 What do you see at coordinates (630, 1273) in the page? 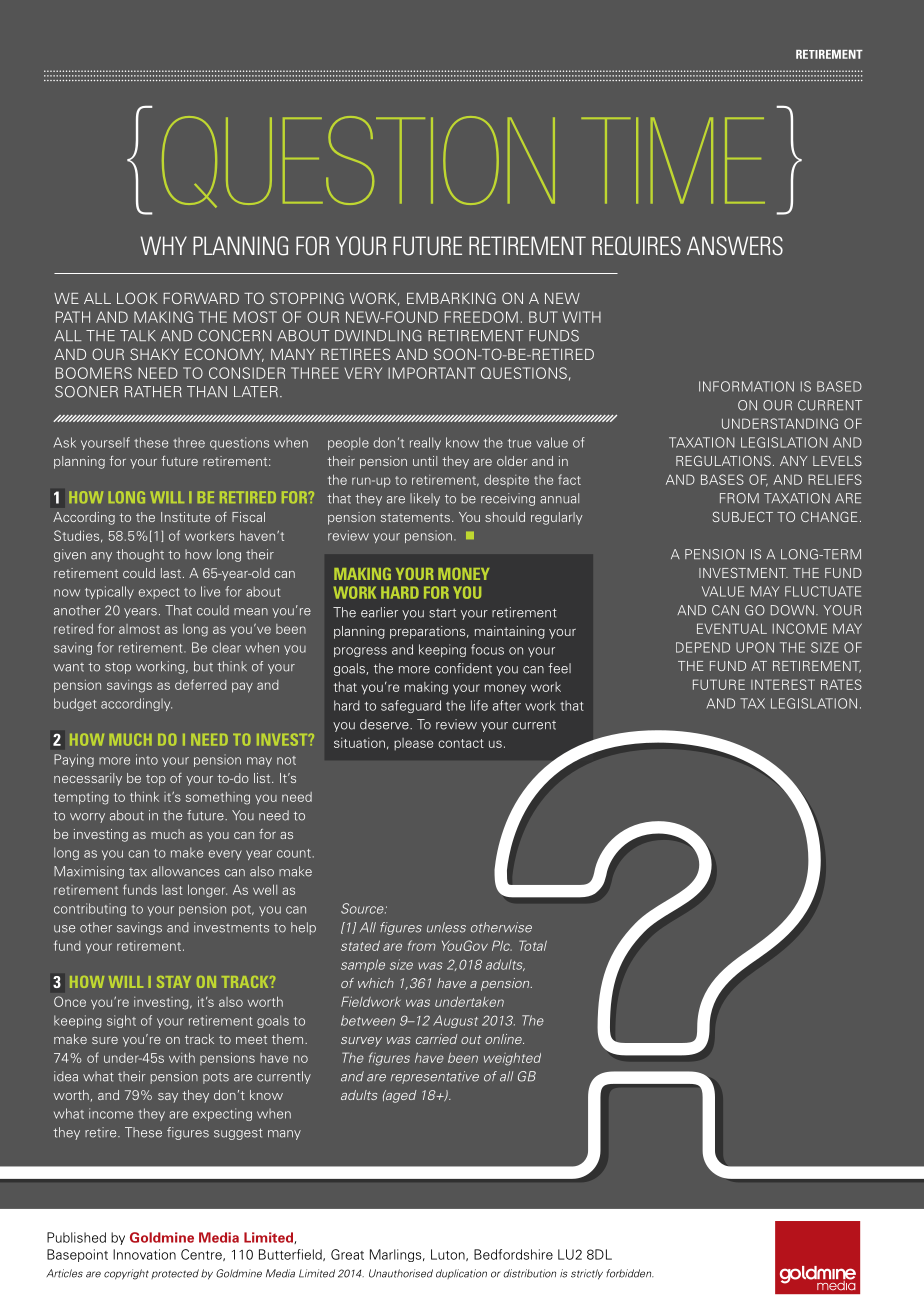
I see `forbidden` at bounding box center [630, 1273].
